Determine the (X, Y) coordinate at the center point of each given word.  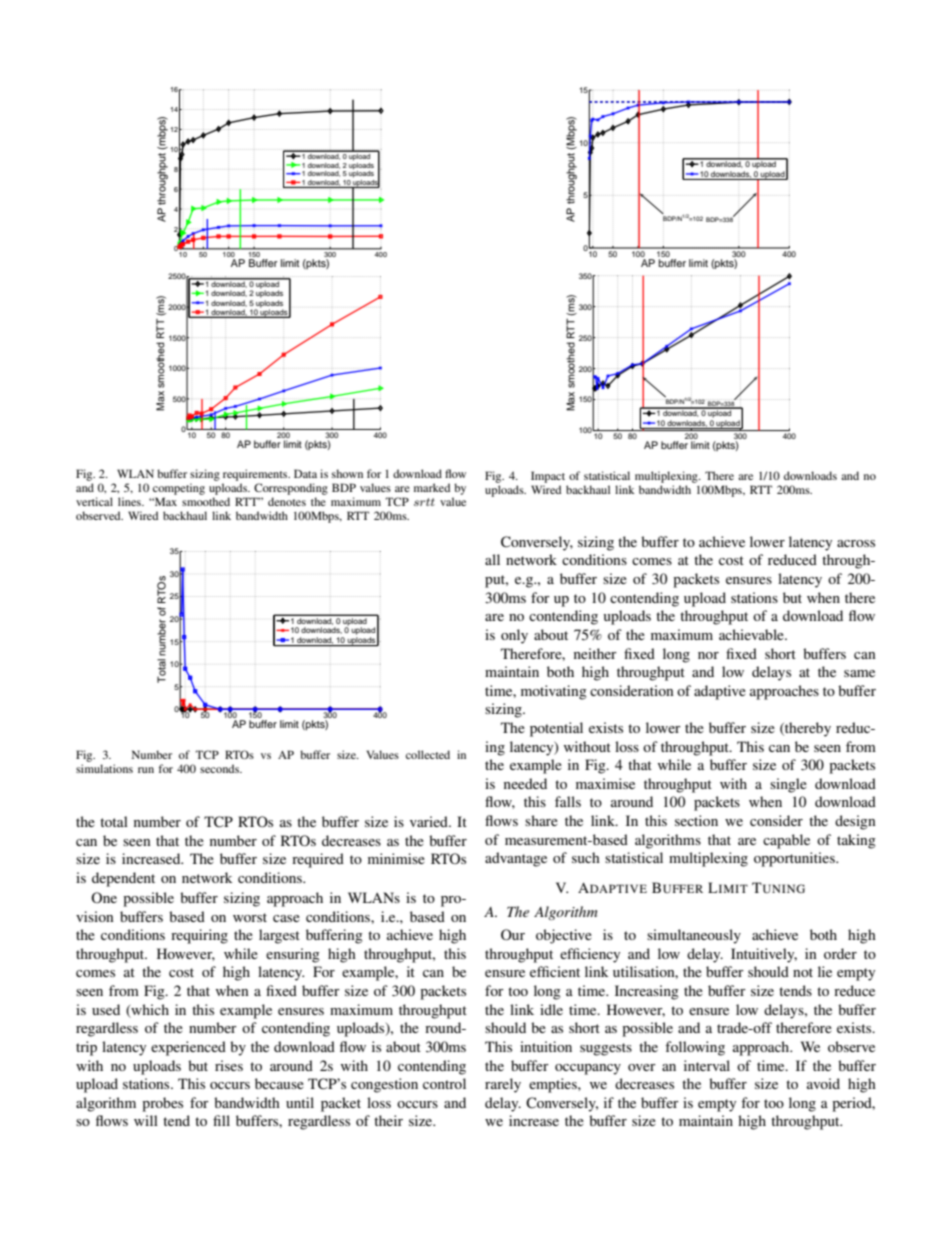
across (856, 543)
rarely (503, 1085)
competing (179, 490)
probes (162, 1104)
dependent (123, 879)
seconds (221, 768)
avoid (823, 1083)
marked (432, 487)
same (859, 673)
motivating (554, 692)
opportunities (795, 859)
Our (513, 935)
